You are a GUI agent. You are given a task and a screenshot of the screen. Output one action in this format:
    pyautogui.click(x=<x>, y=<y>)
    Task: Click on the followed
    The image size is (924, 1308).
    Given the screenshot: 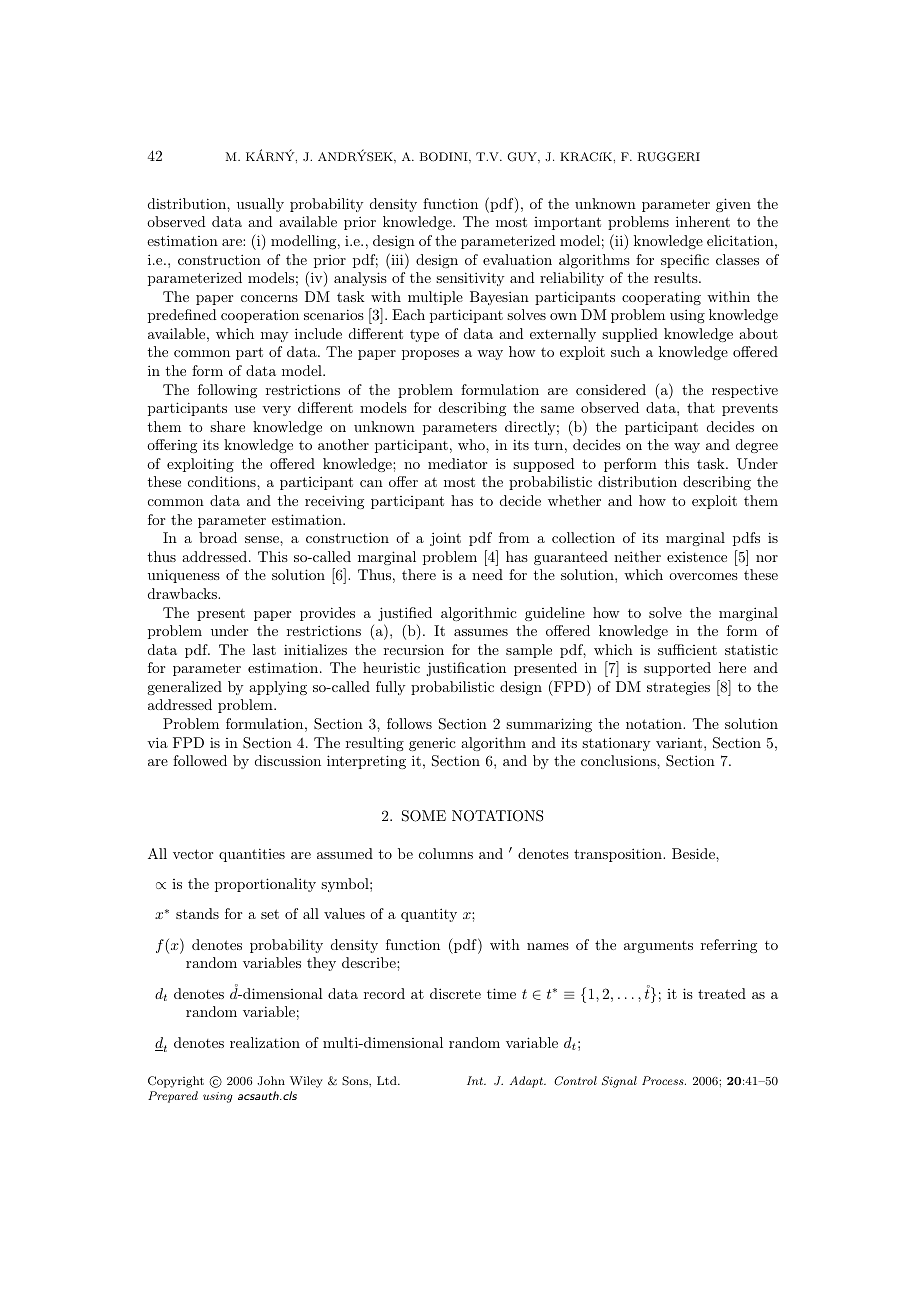 What is the action you would take?
    pyautogui.click(x=200, y=760)
